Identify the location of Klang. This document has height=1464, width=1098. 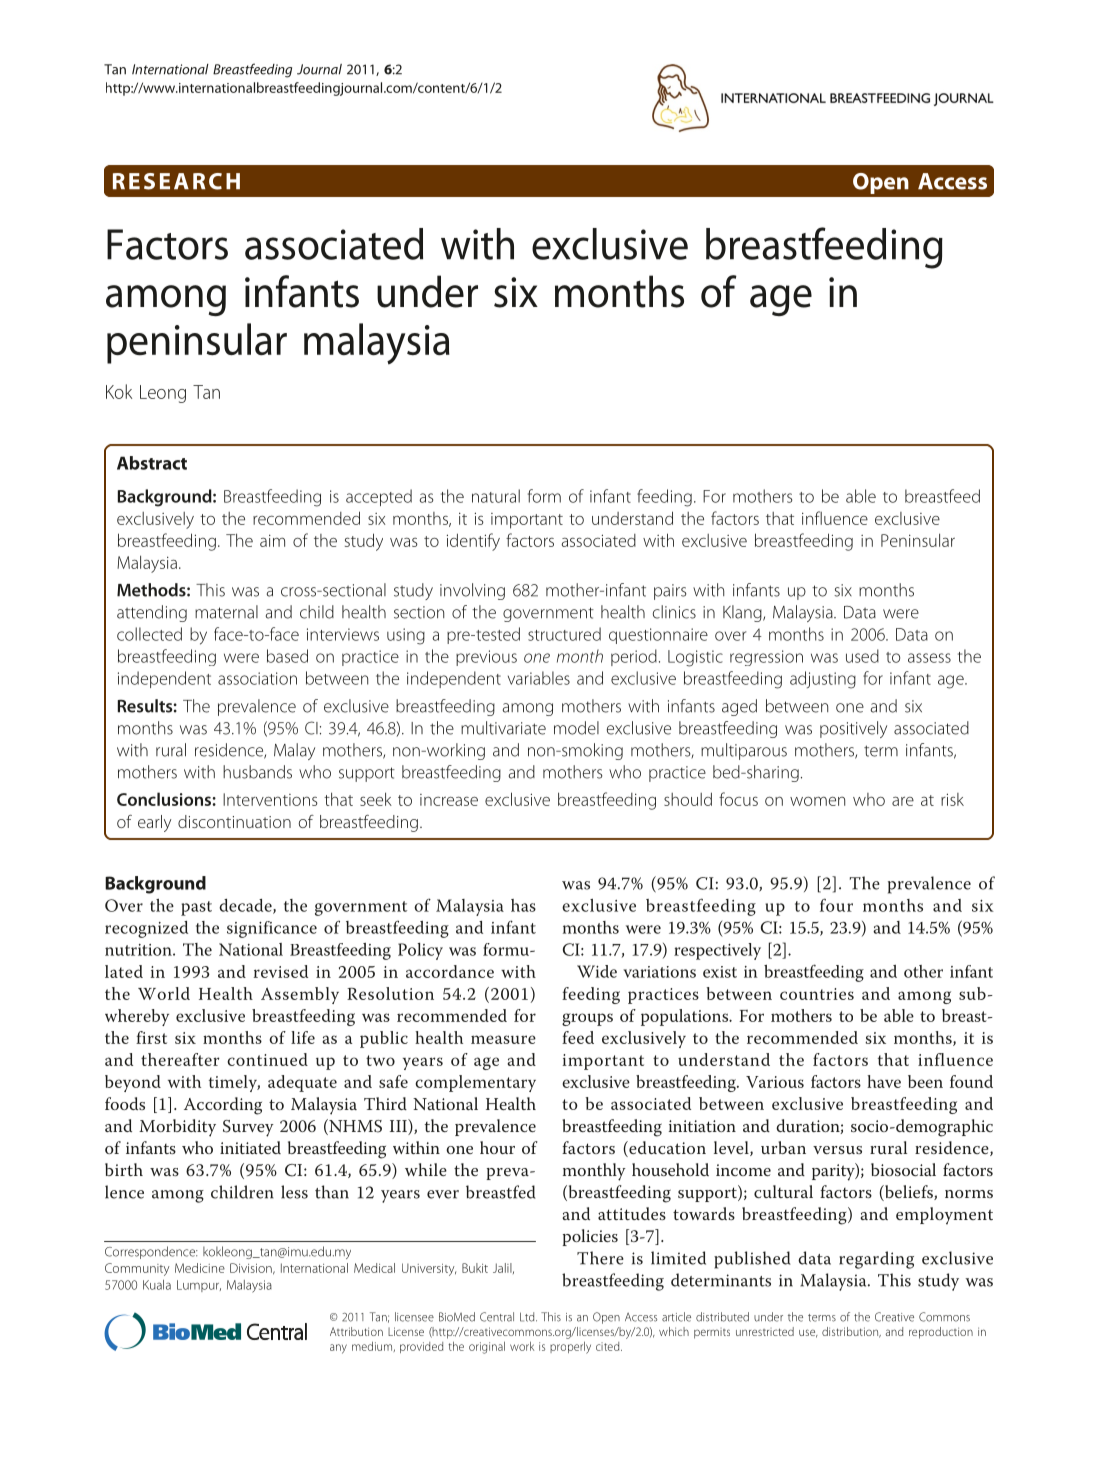
(743, 613).
